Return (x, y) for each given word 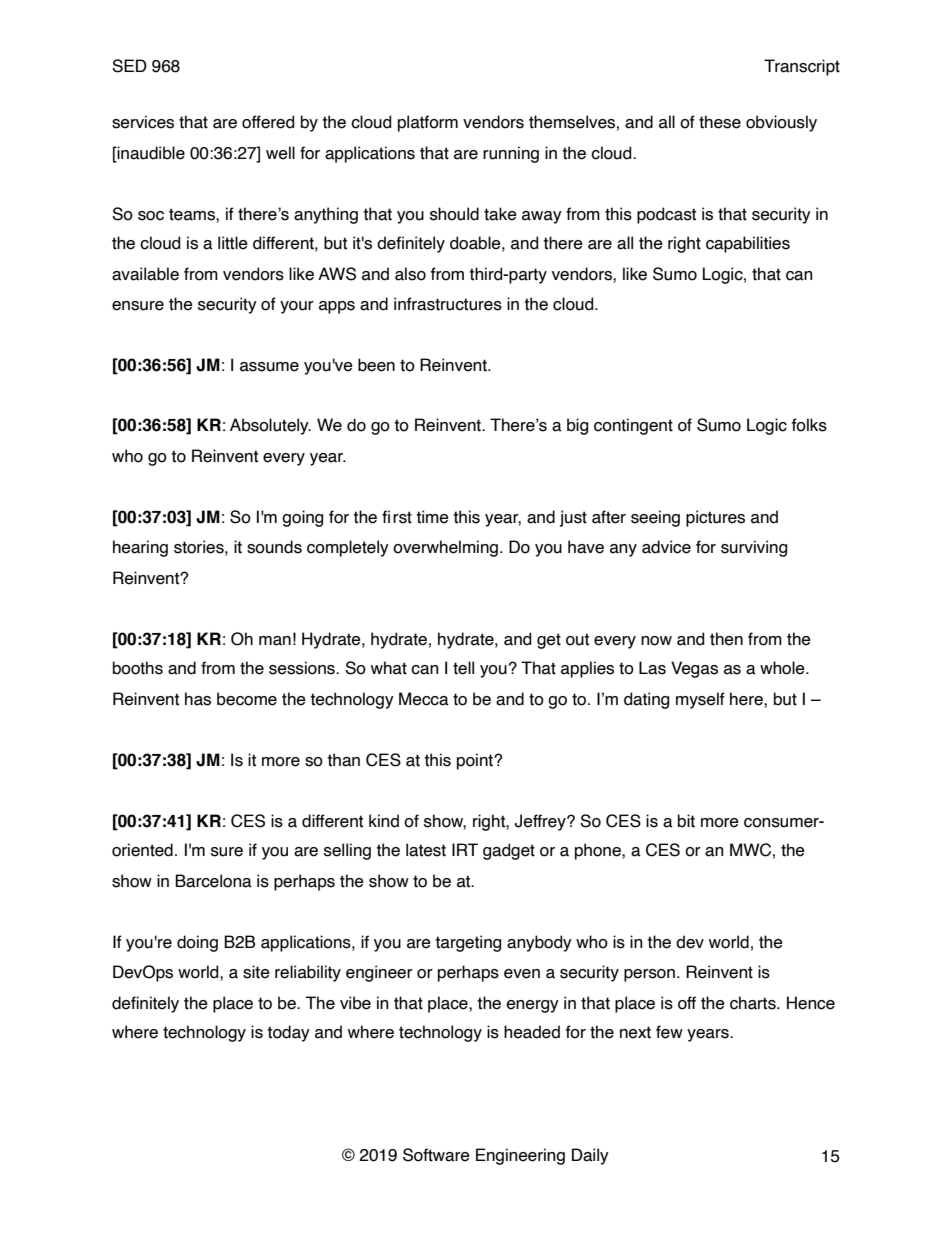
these (720, 122)
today (288, 1033)
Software (436, 1155)
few (669, 1032)
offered (268, 122)
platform (428, 123)
